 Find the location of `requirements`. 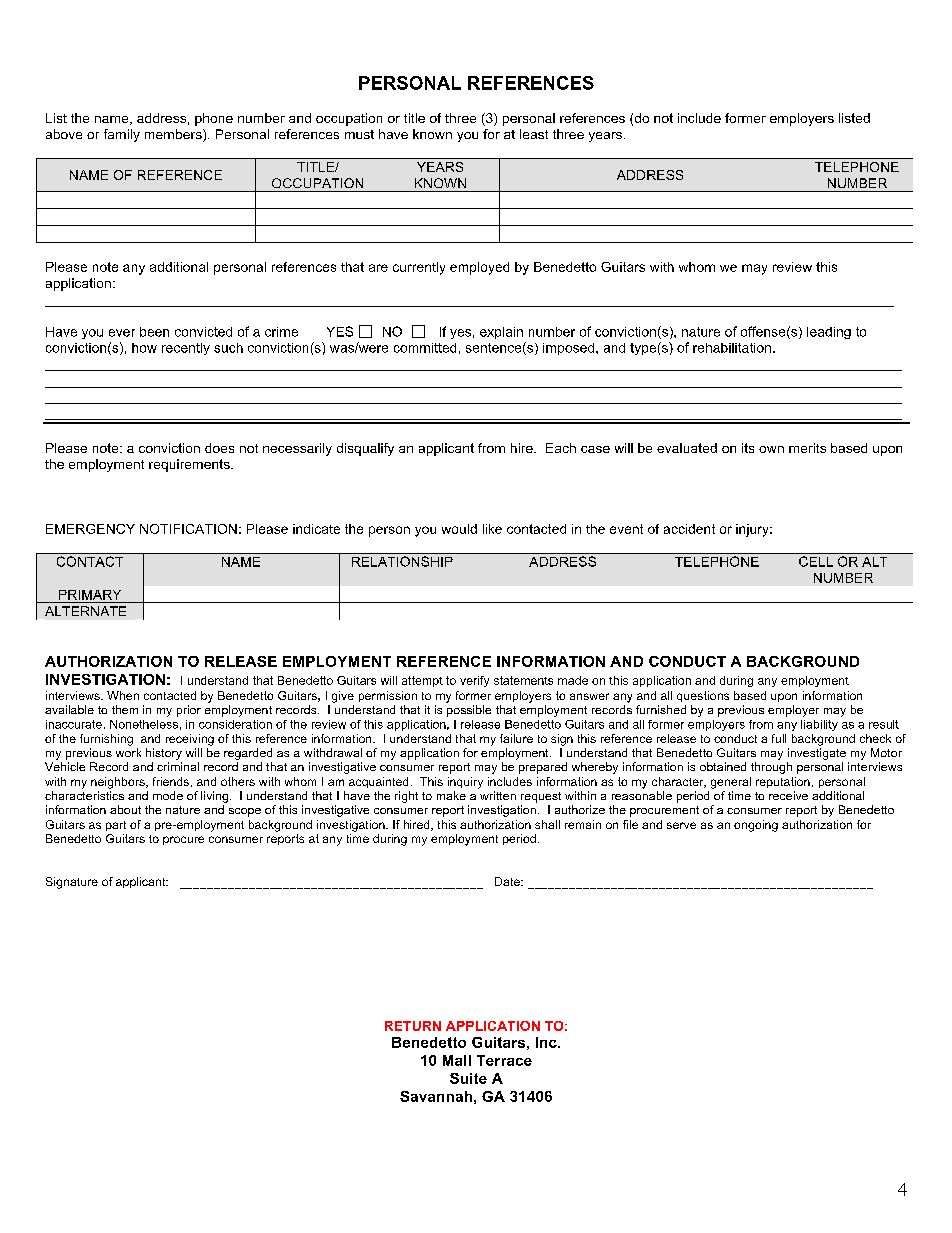

requirements is located at coordinates (190, 465).
